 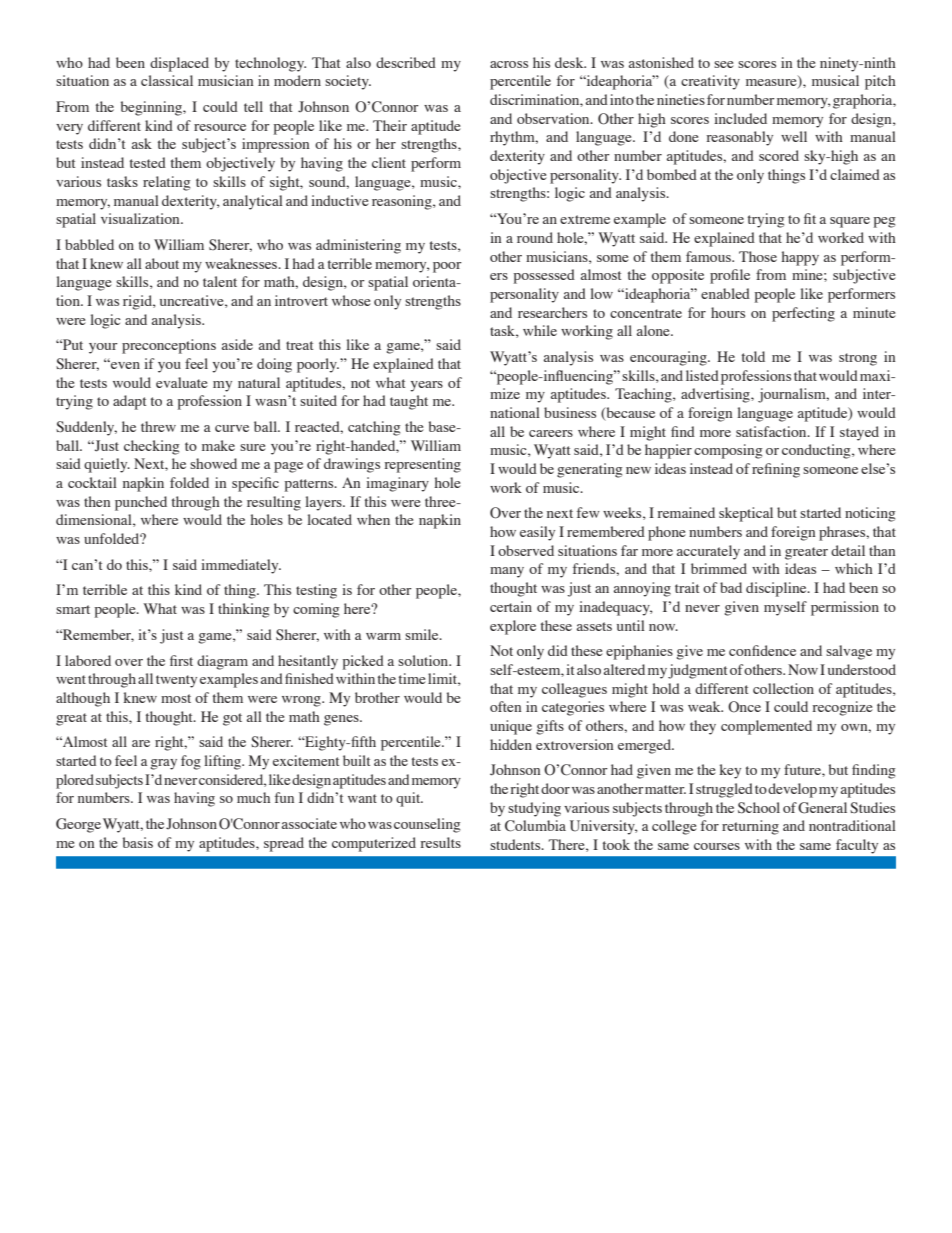 What do you see at coordinates (710, 82) in the document?
I see `creativity` at bounding box center [710, 82].
